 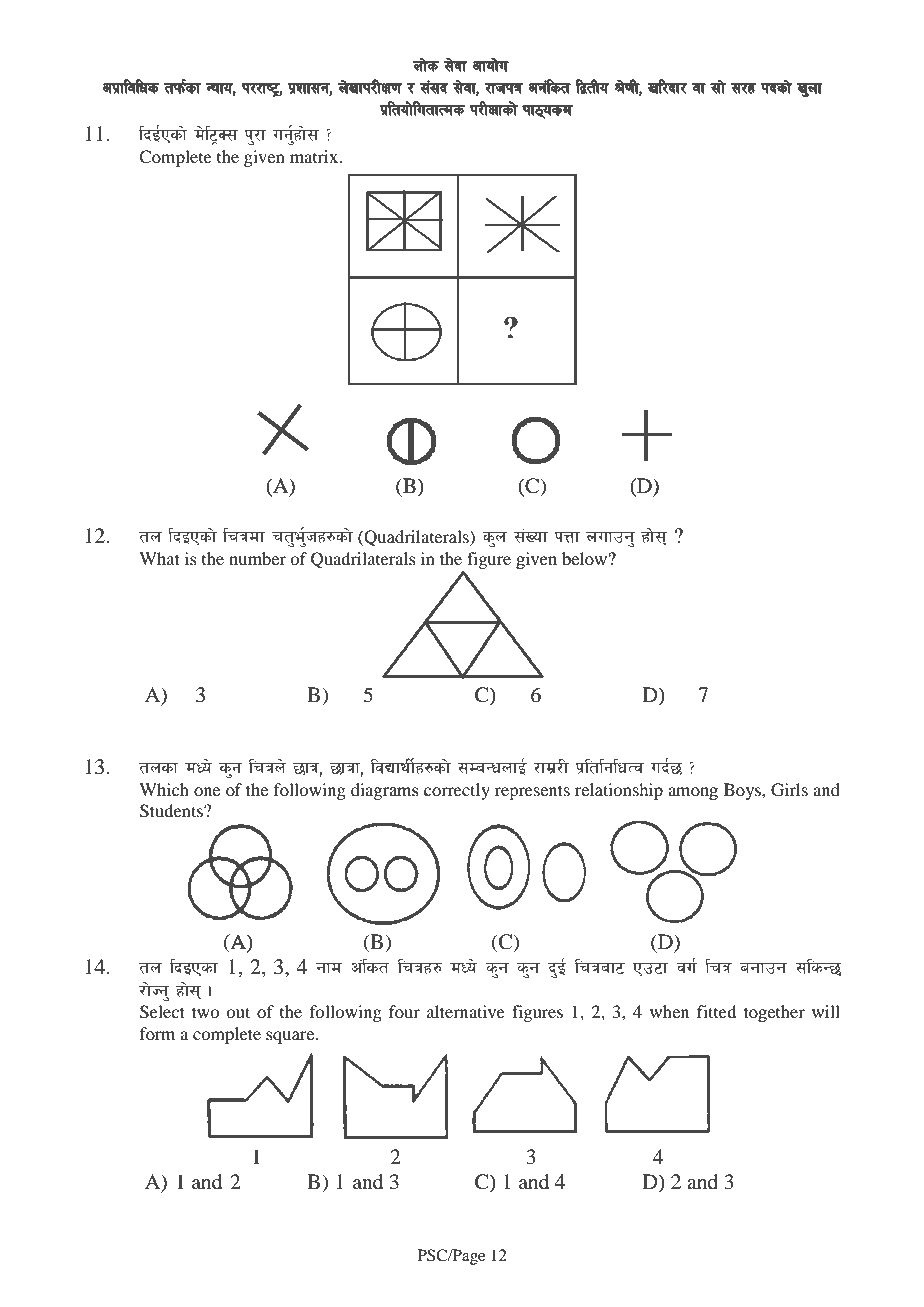 I want to click on correctly, so click(x=456, y=791).
